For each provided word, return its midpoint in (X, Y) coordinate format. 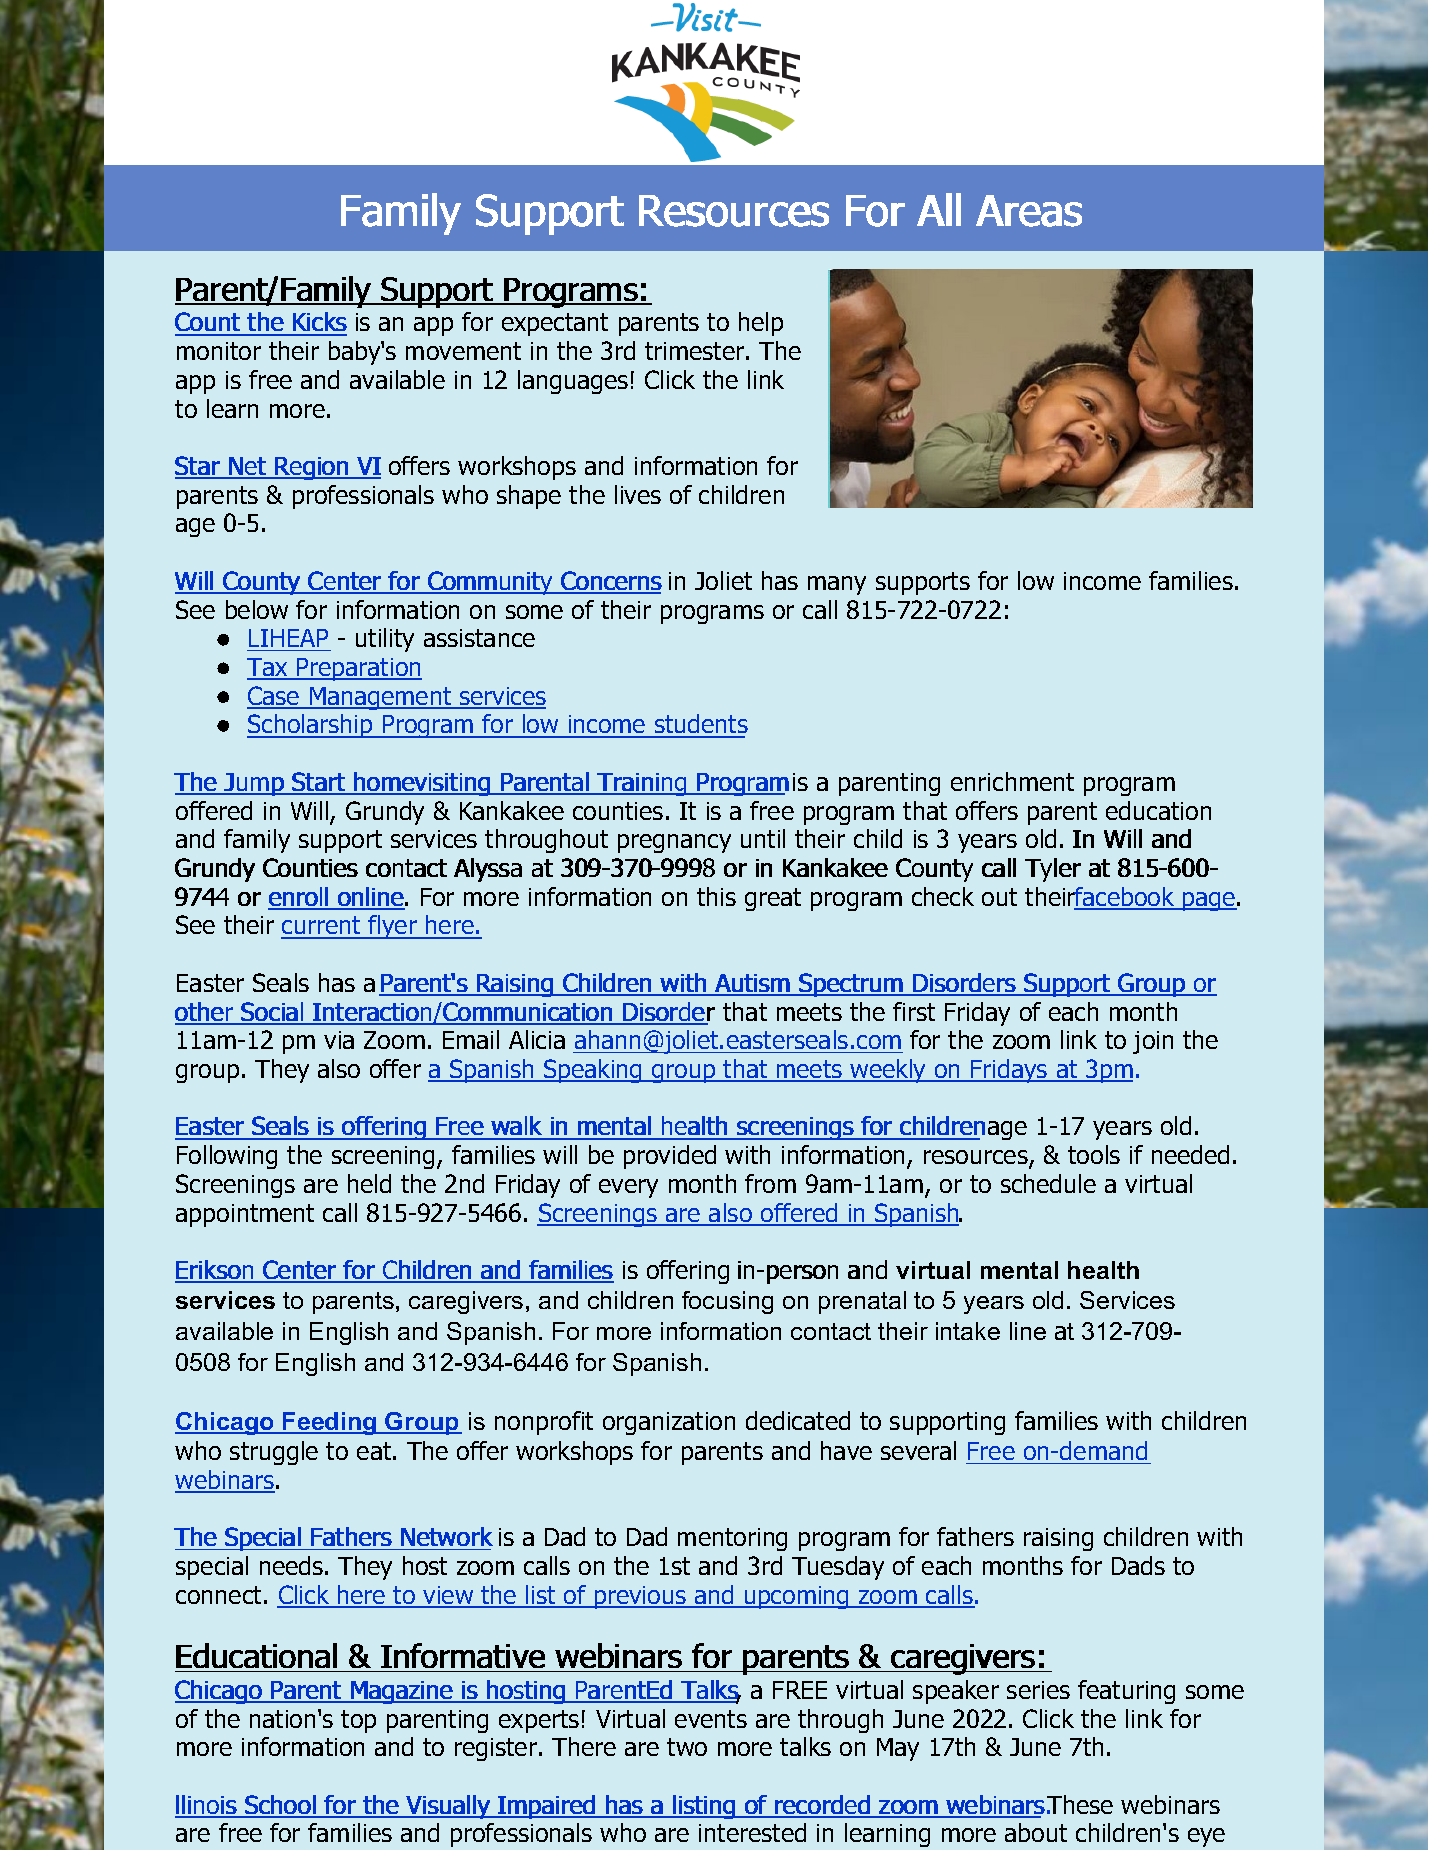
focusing (727, 1302)
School (280, 1806)
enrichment (1012, 781)
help (761, 324)
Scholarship (311, 726)
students (700, 725)
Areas (1029, 211)
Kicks (319, 323)
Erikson (215, 1271)
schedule (1048, 1183)
